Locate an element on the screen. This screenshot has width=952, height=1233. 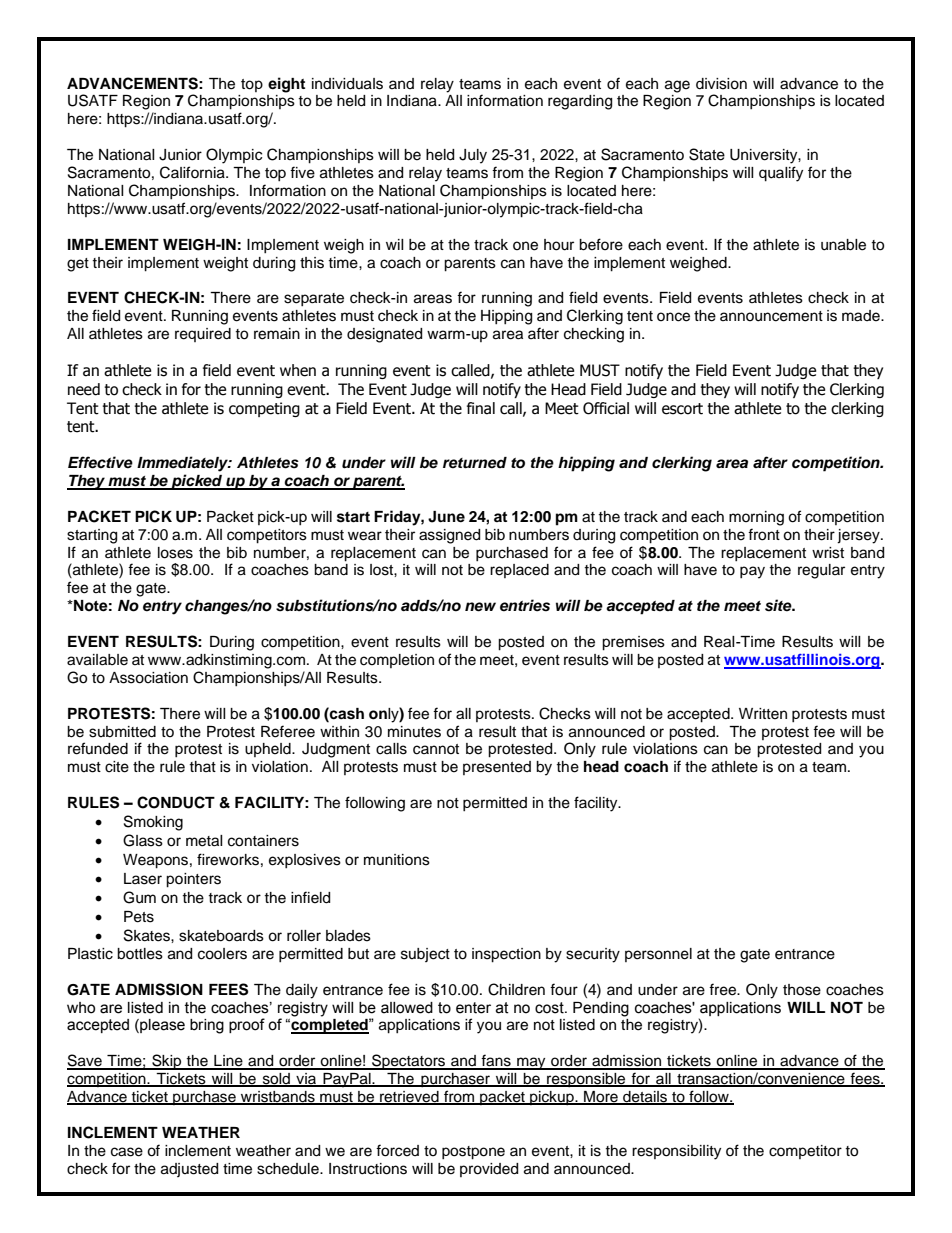
division is located at coordinates (721, 84).
